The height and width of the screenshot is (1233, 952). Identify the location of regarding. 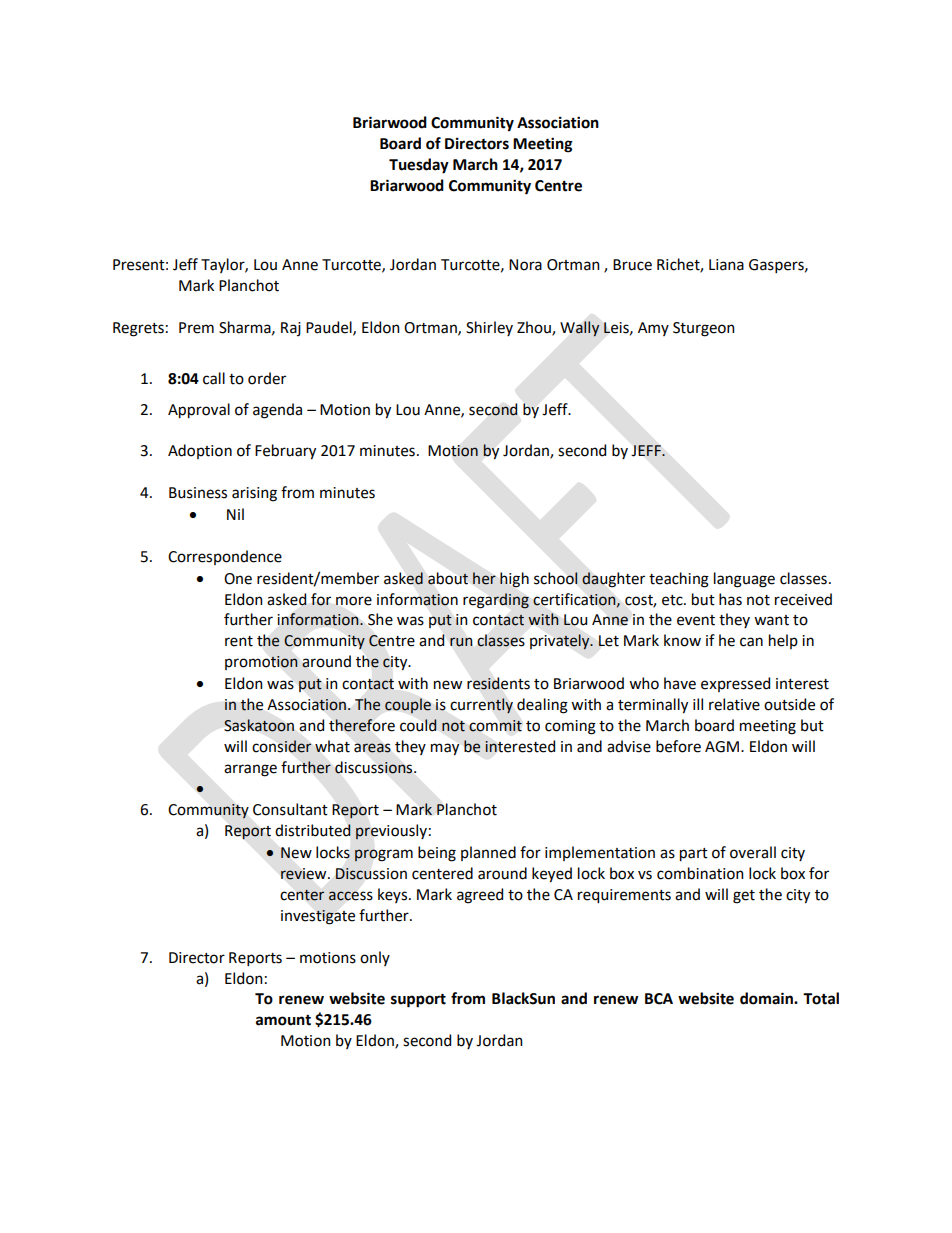
(496, 601).
